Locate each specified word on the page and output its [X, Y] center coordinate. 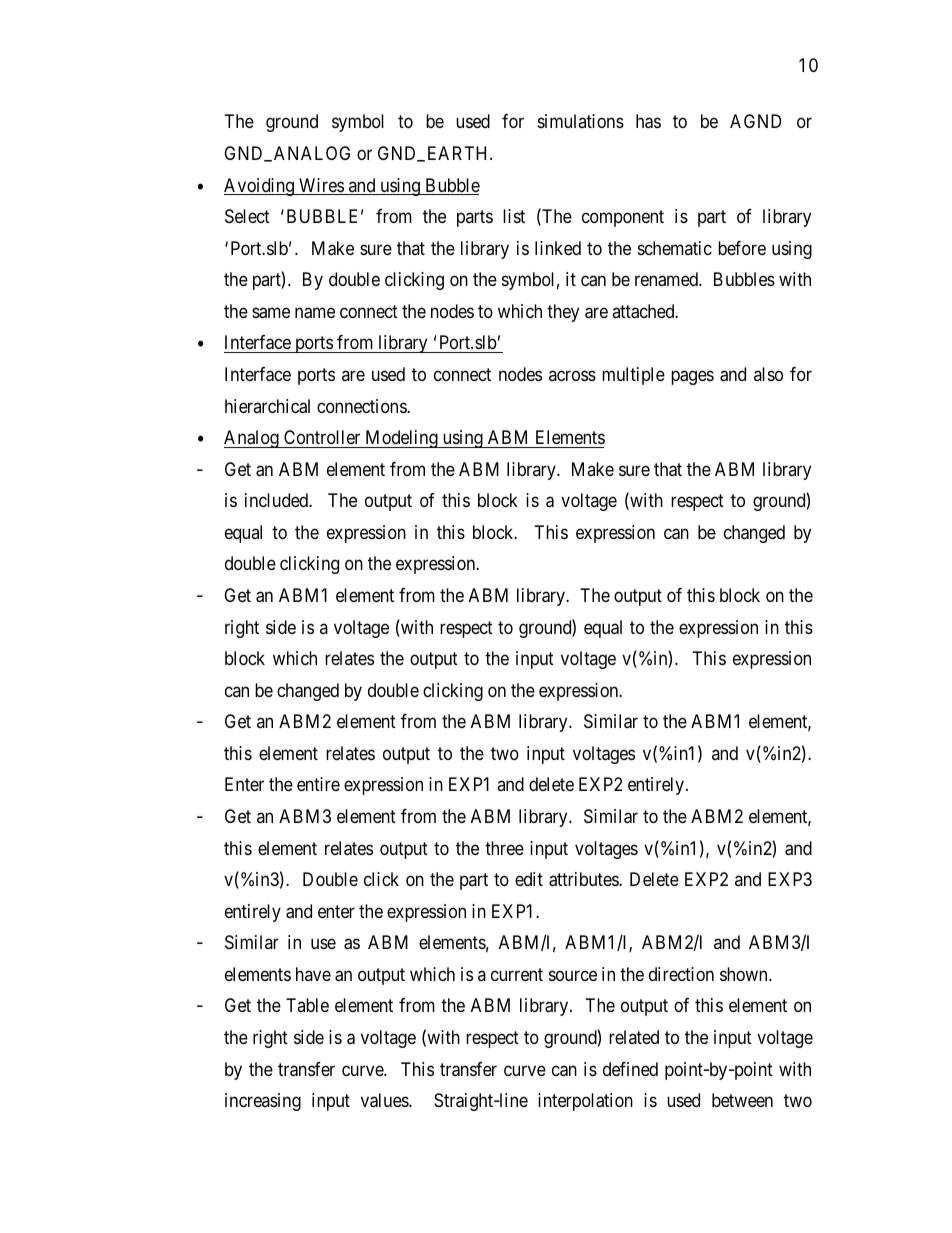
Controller [322, 437]
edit [529, 879]
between [742, 1100]
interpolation [585, 1102]
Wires [321, 186]
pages [692, 377]
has [648, 121]
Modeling [401, 439]
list [514, 216]
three [504, 848]
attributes [584, 879]
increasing [263, 1102]
